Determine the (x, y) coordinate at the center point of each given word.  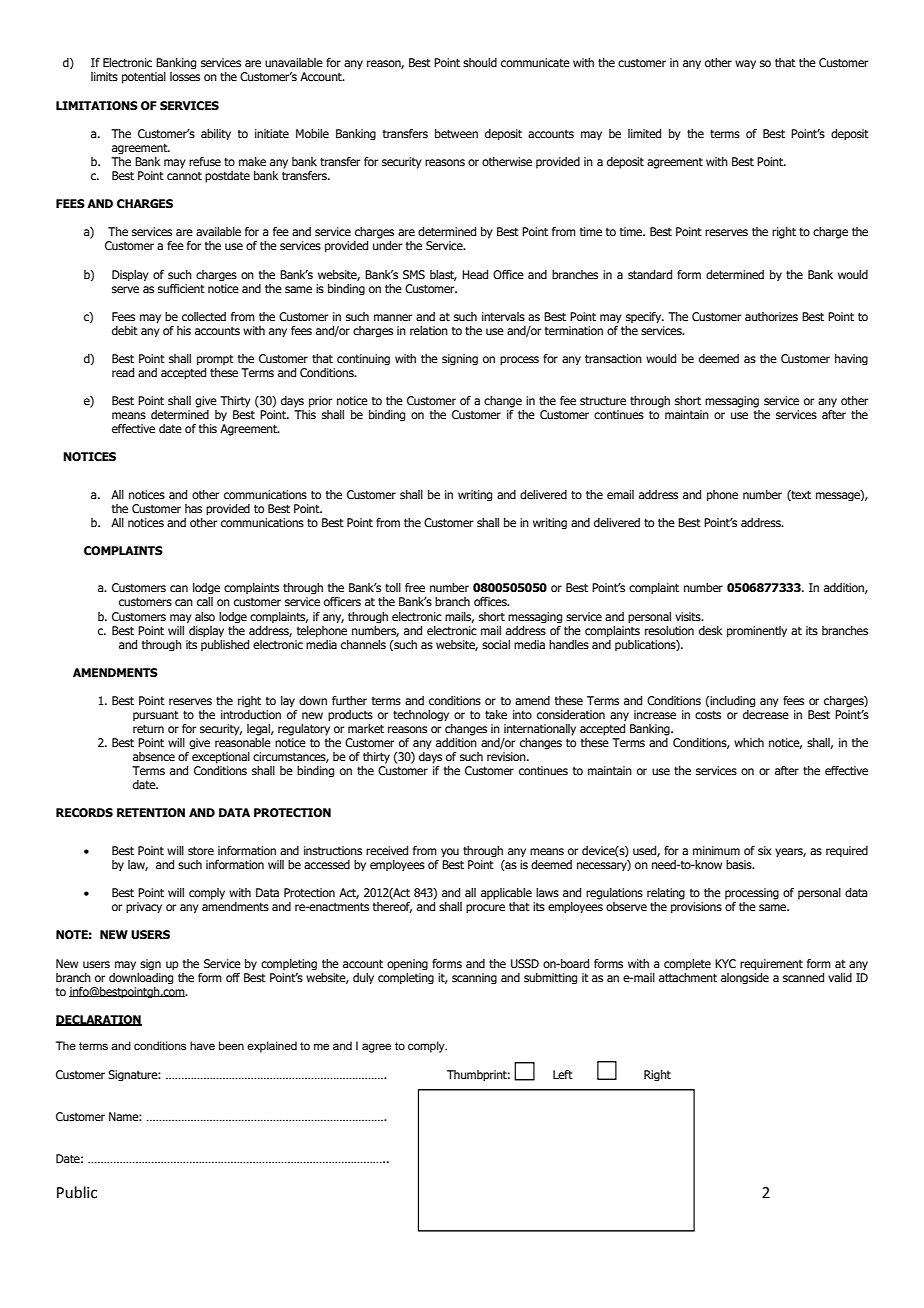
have (202, 1045)
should (480, 62)
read (123, 372)
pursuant (156, 715)
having (851, 359)
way (745, 64)
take (496, 714)
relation (429, 330)
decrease (766, 714)
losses (185, 76)
